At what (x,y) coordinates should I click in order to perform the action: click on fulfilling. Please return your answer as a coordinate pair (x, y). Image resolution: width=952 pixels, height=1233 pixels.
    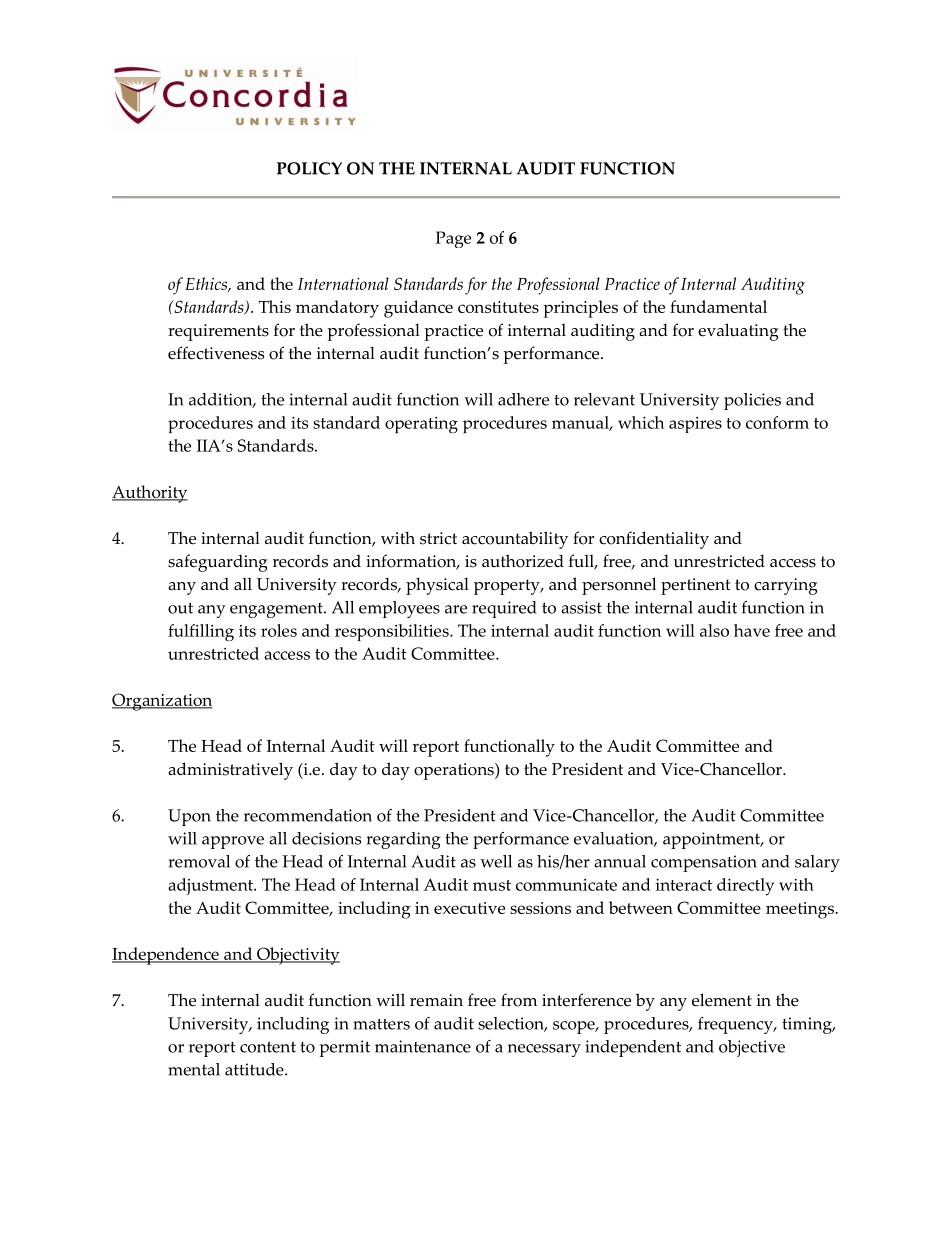
    Looking at the image, I should click on (201, 632).
